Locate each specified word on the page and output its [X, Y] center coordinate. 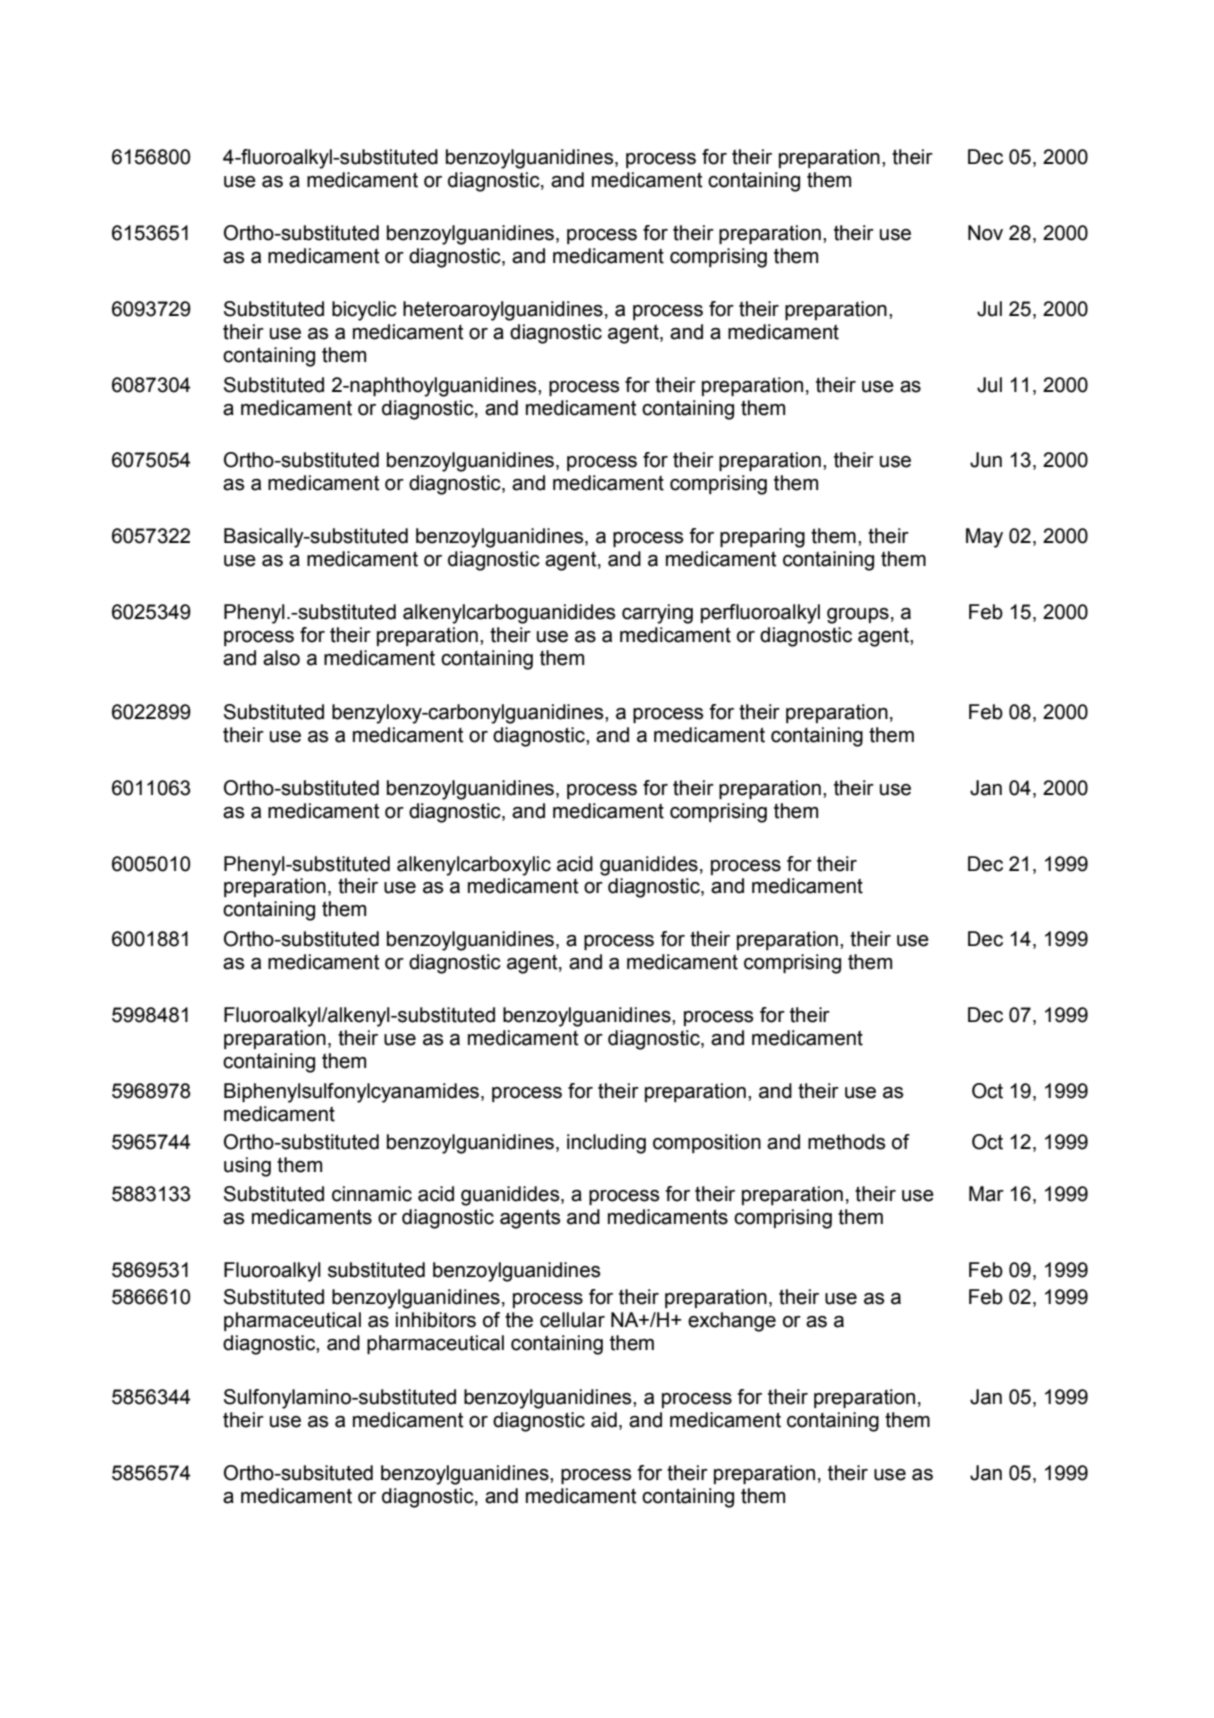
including [606, 1144]
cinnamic [372, 1194]
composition [707, 1143]
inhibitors [436, 1320]
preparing [762, 538]
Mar [986, 1194]
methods [846, 1142]
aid [604, 1420]
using [247, 1167]
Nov [985, 233]
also [281, 658]
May [984, 538]
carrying [657, 614]
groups [858, 616]
